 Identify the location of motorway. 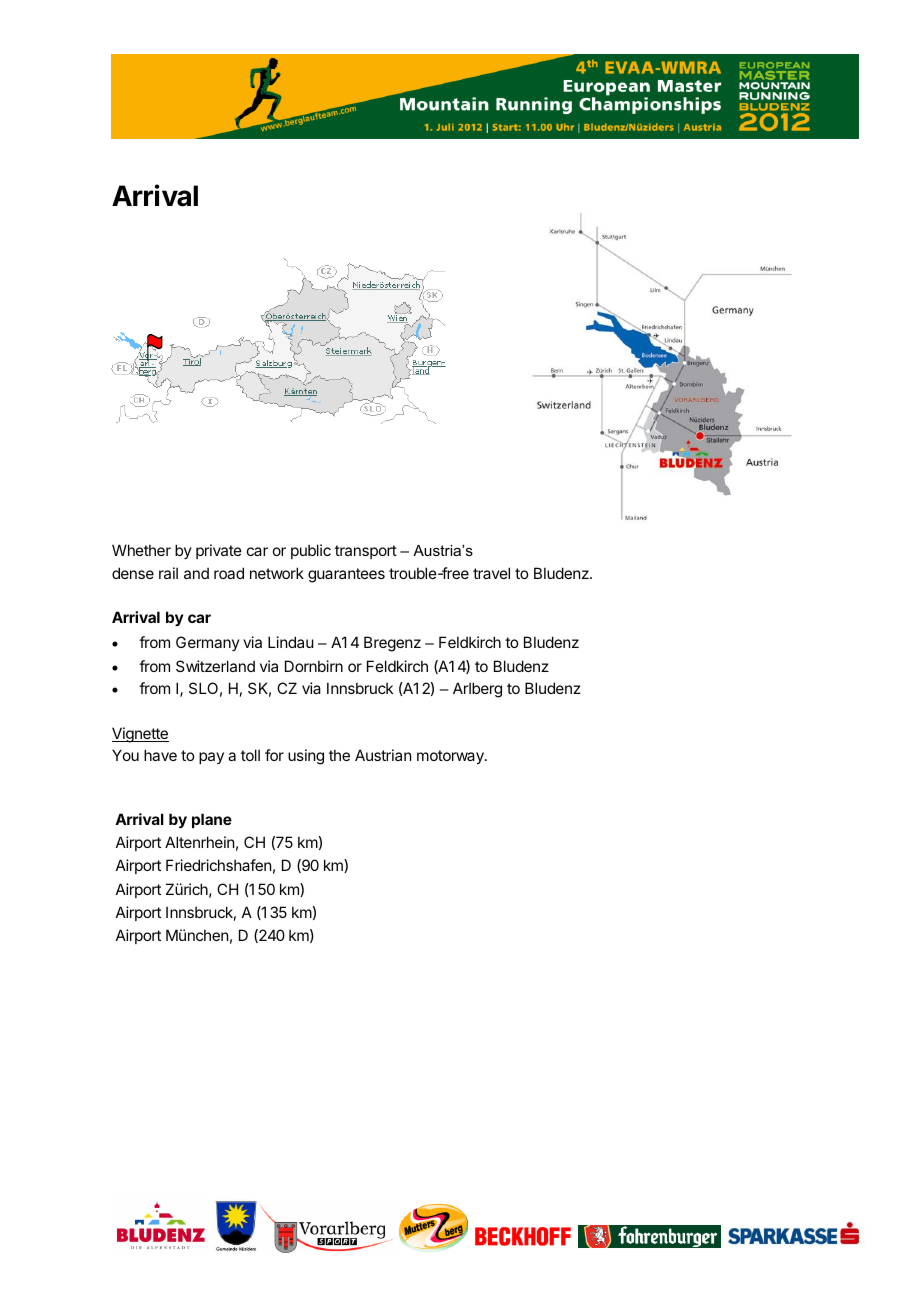
(451, 757).
